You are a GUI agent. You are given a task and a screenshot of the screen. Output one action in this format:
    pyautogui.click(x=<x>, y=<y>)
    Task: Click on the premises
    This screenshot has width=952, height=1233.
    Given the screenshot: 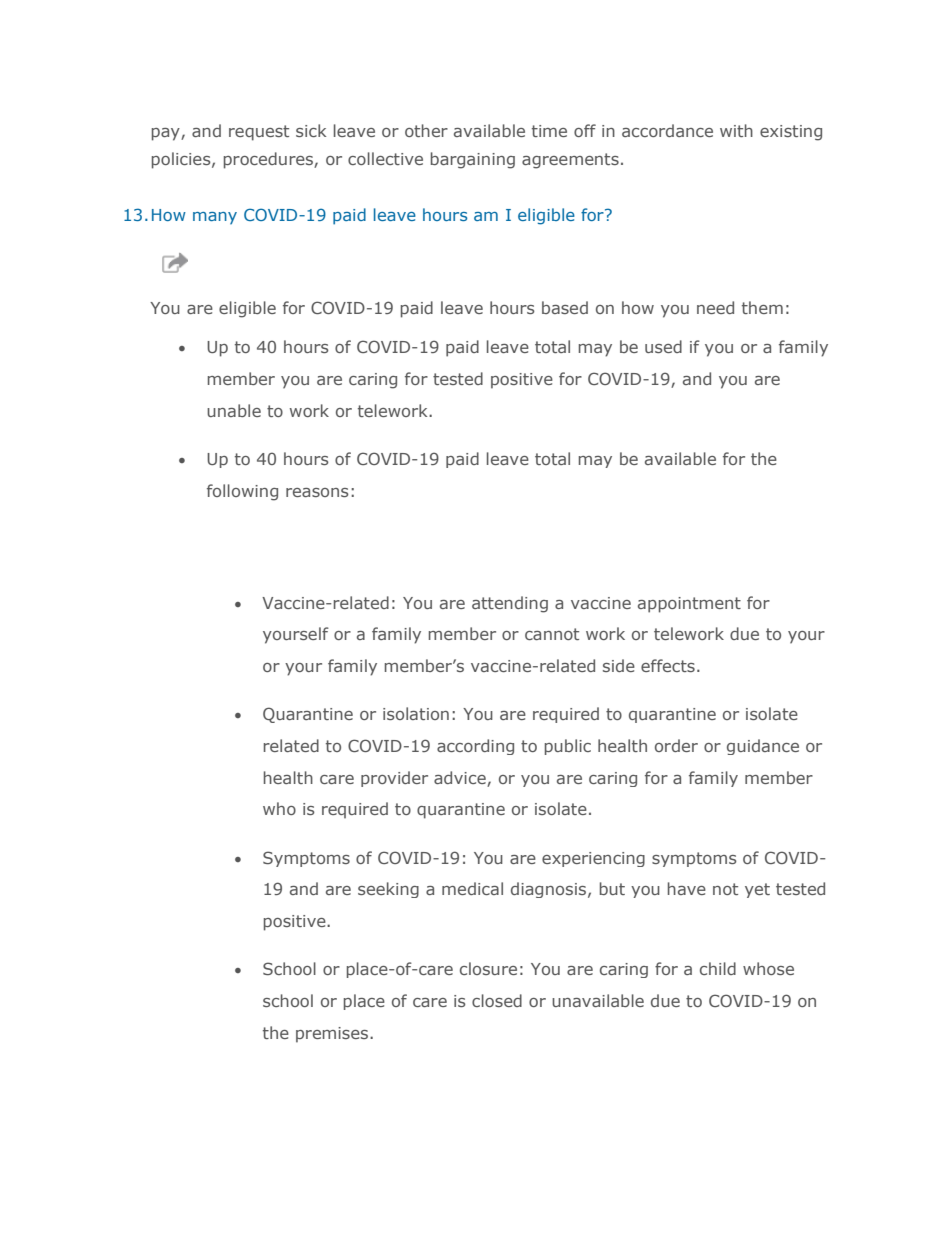 What is the action you would take?
    pyautogui.click(x=333, y=1035)
